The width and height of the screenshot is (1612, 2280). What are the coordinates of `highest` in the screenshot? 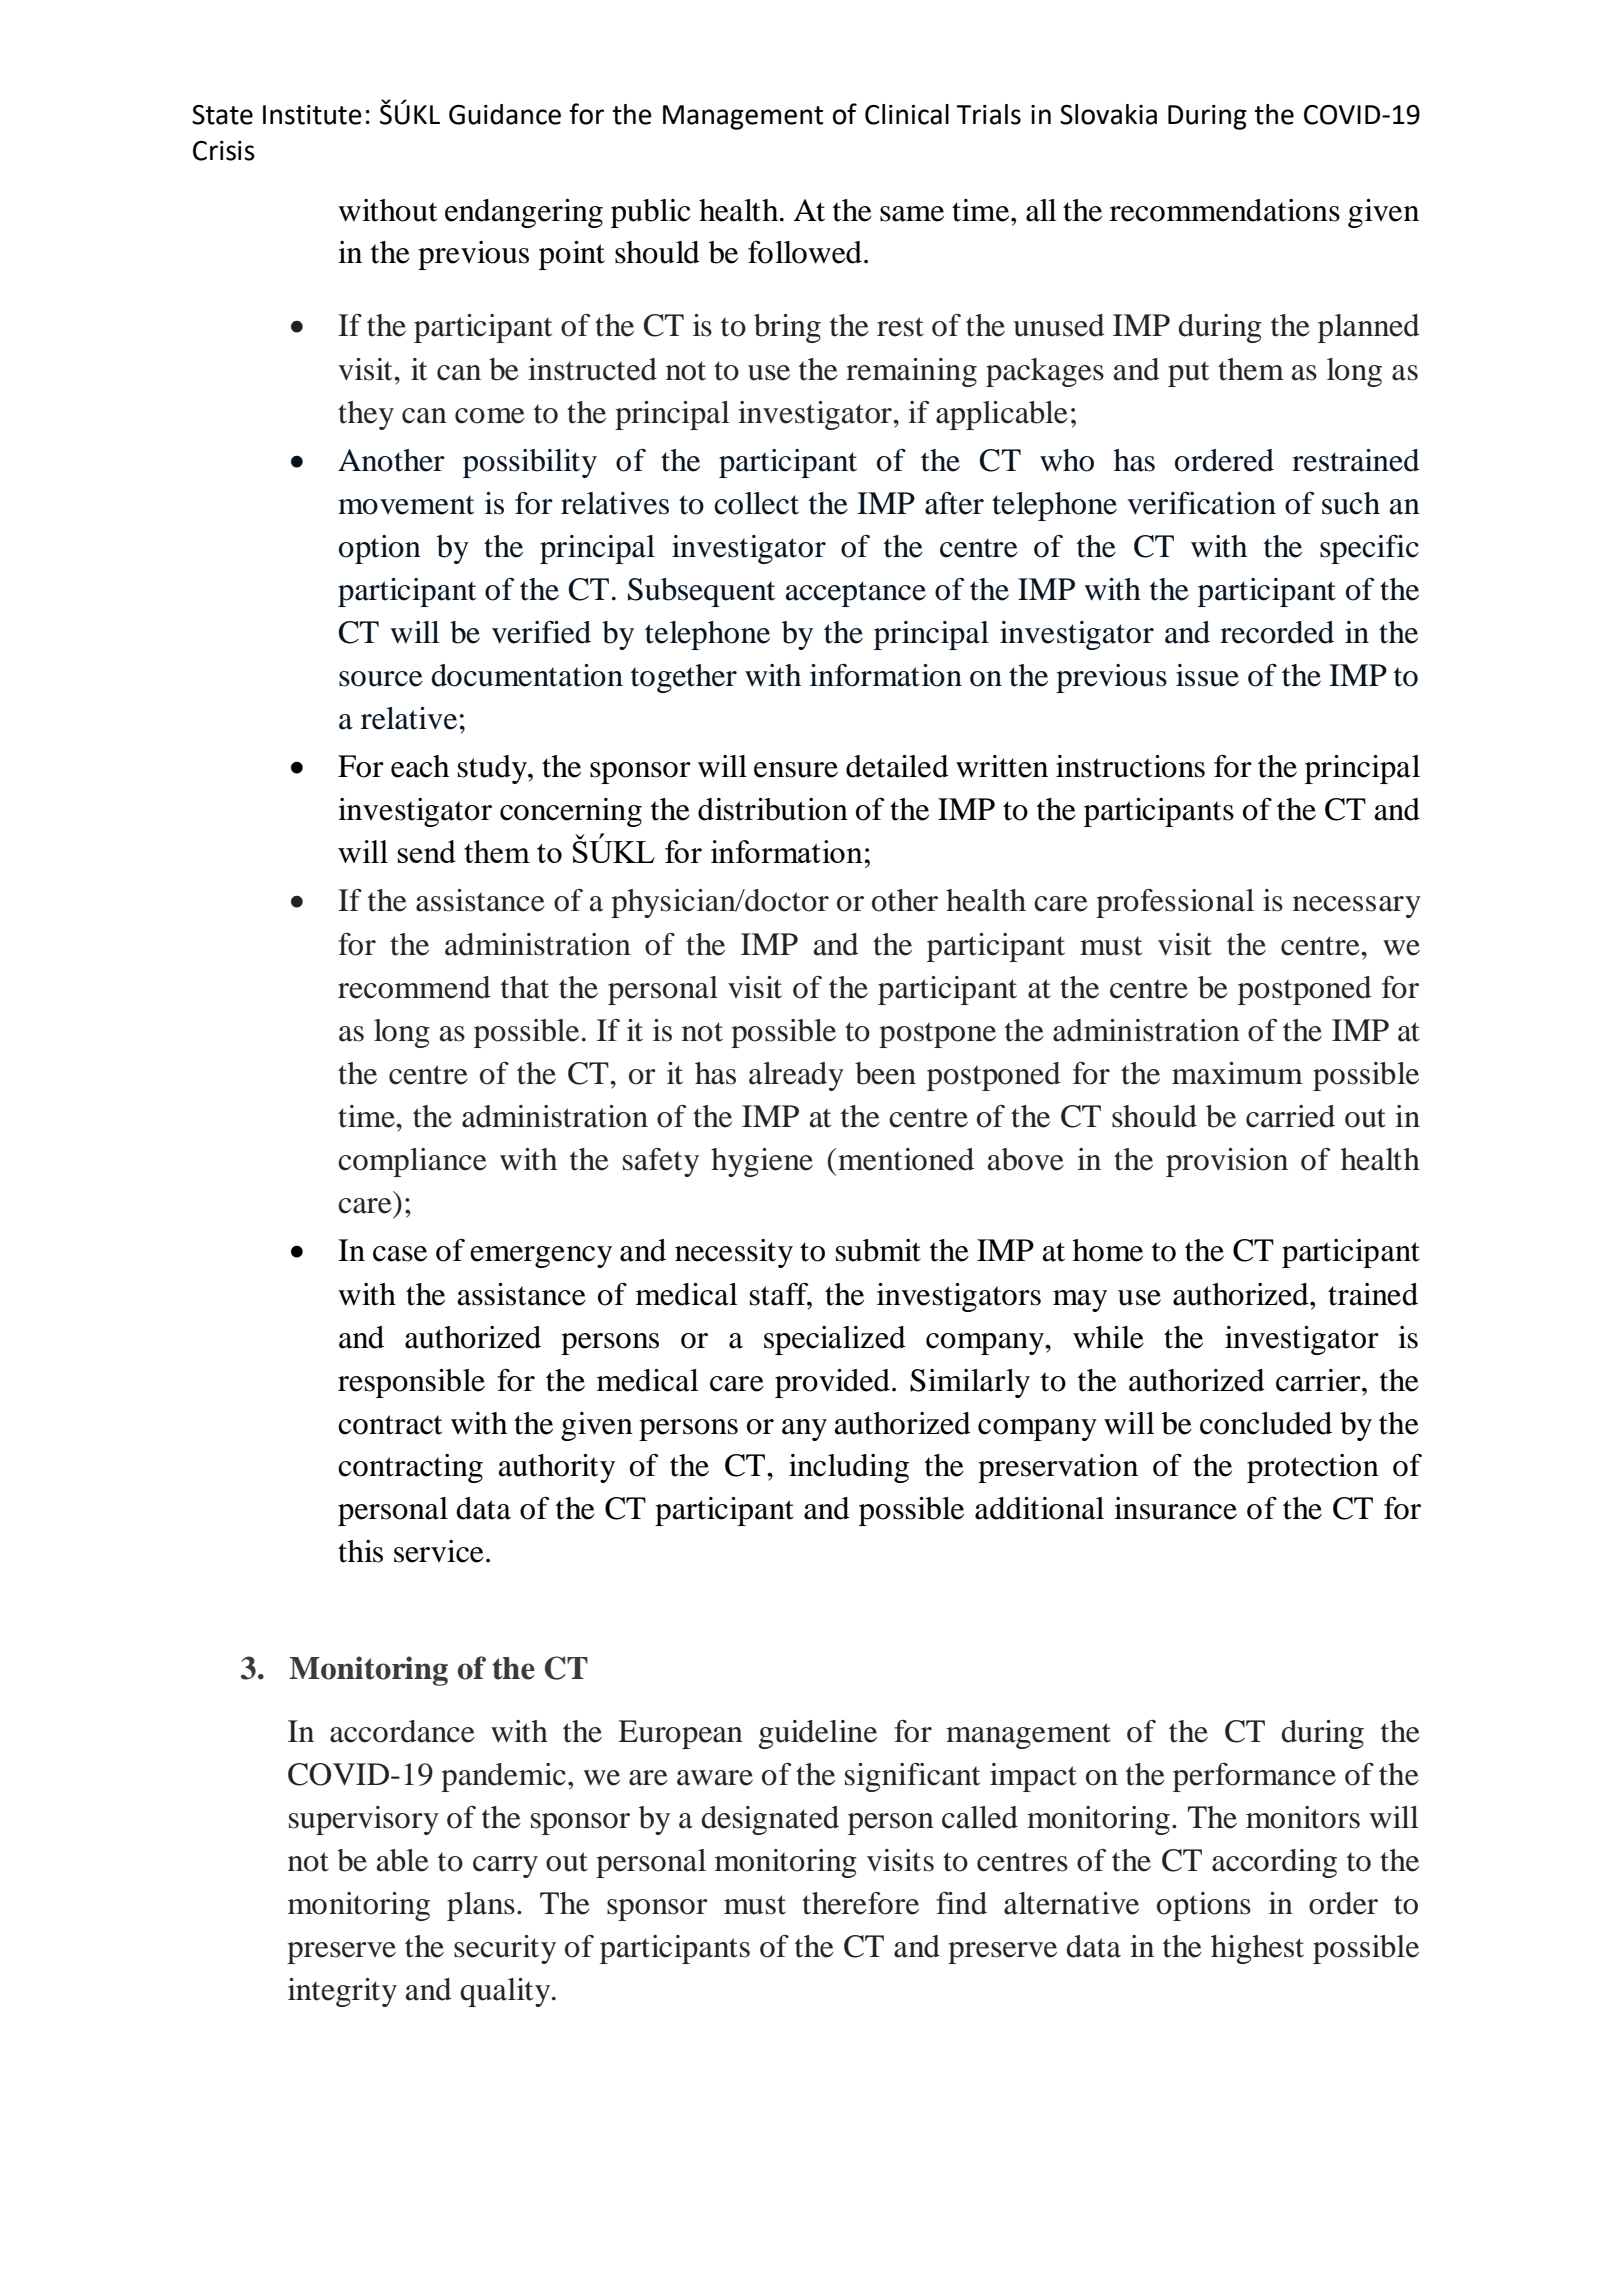 It's located at (1257, 1949).
